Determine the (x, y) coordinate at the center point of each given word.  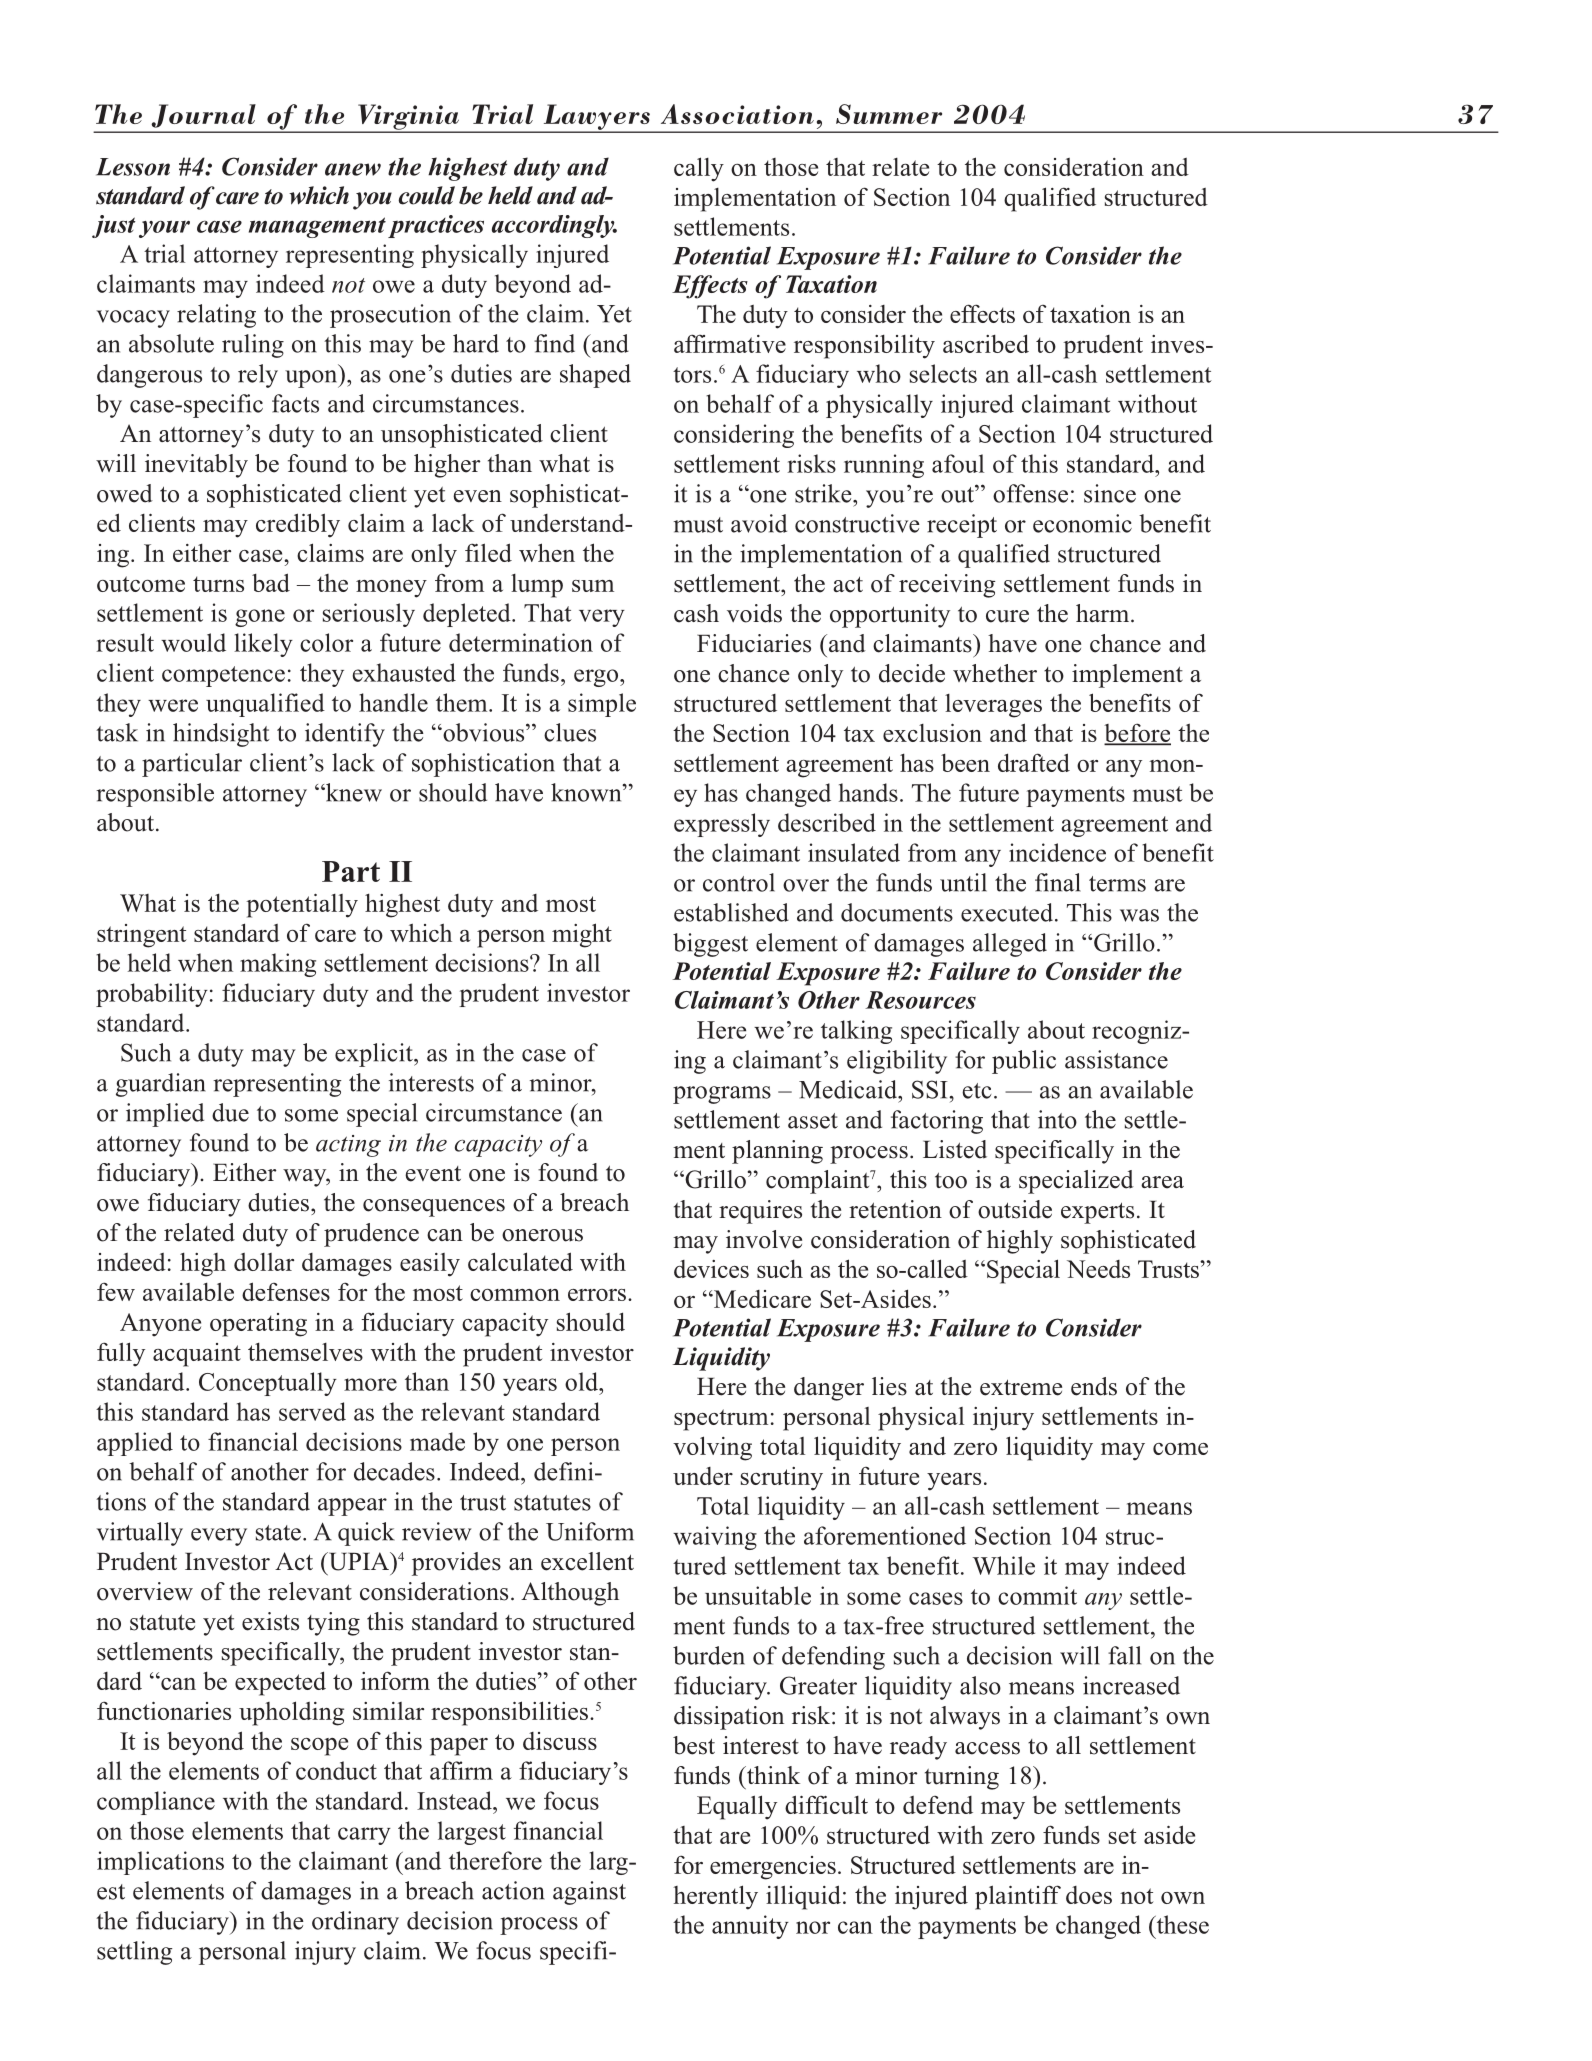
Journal (203, 116)
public (1024, 1062)
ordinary (355, 1923)
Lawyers (596, 118)
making (278, 965)
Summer (889, 114)
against (589, 1893)
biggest (710, 945)
